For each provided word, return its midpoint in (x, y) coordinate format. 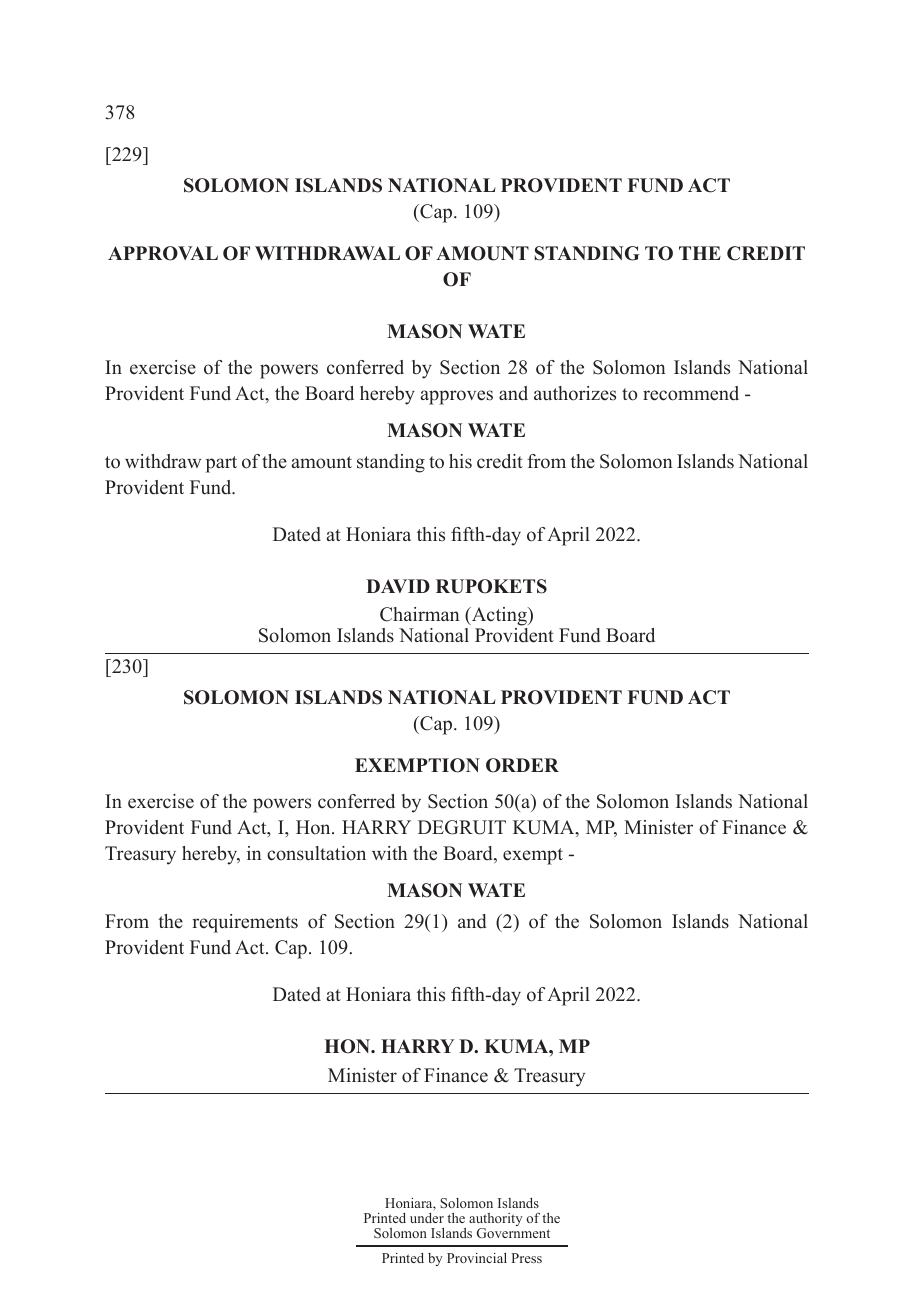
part (221, 464)
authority (495, 1221)
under (427, 1218)
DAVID (398, 586)
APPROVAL (163, 253)
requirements (245, 923)
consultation (316, 853)
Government (513, 1233)
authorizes (575, 393)
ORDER (522, 765)
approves (457, 397)
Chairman (420, 614)
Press (526, 1258)
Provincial (477, 1258)
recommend (691, 393)
